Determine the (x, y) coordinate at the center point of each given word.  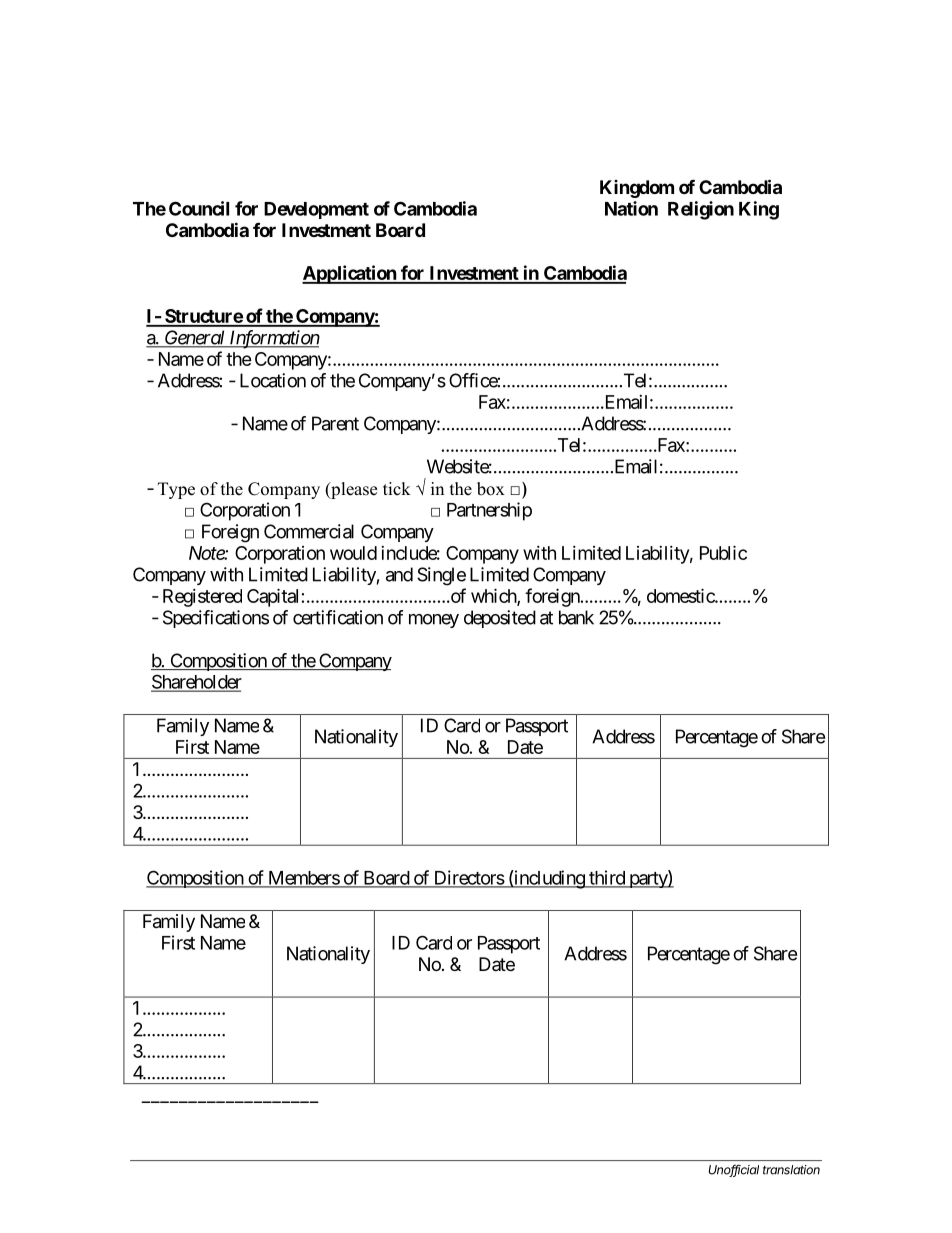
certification (338, 617)
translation (791, 1170)
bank (576, 617)
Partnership (489, 511)
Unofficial (733, 1170)
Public (723, 552)
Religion (701, 210)
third (607, 878)
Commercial (309, 531)
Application (350, 274)
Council (199, 208)
